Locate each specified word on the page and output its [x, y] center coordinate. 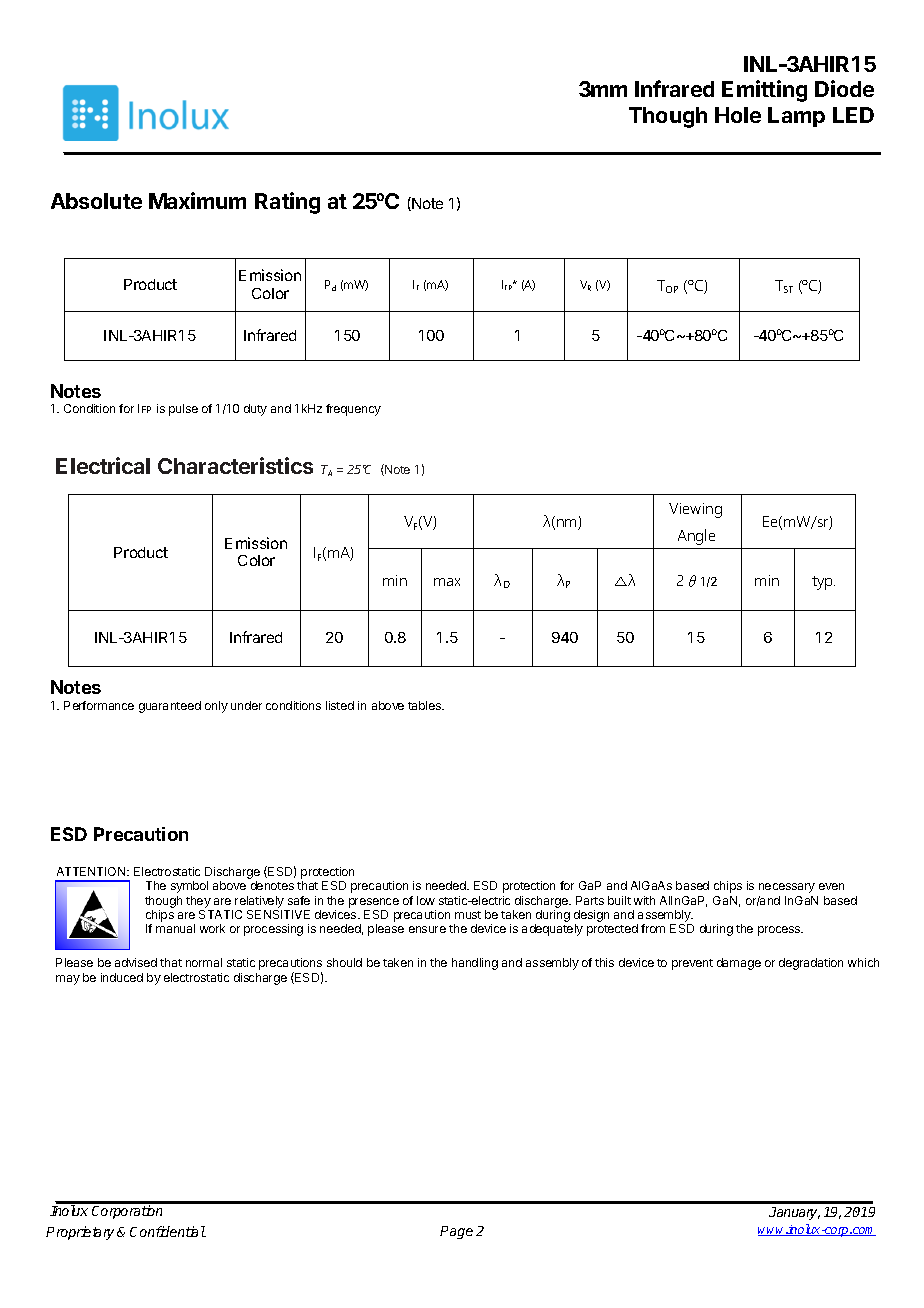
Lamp [796, 117]
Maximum [197, 200]
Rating [287, 203]
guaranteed [170, 707]
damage [739, 964]
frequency [353, 410]
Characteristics [235, 465]
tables [426, 705]
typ [823, 583]
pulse [183, 410]
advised [136, 962]
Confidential [168, 1231]
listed [340, 705]
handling [475, 964]
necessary [787, 888]
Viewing [695, 510]
